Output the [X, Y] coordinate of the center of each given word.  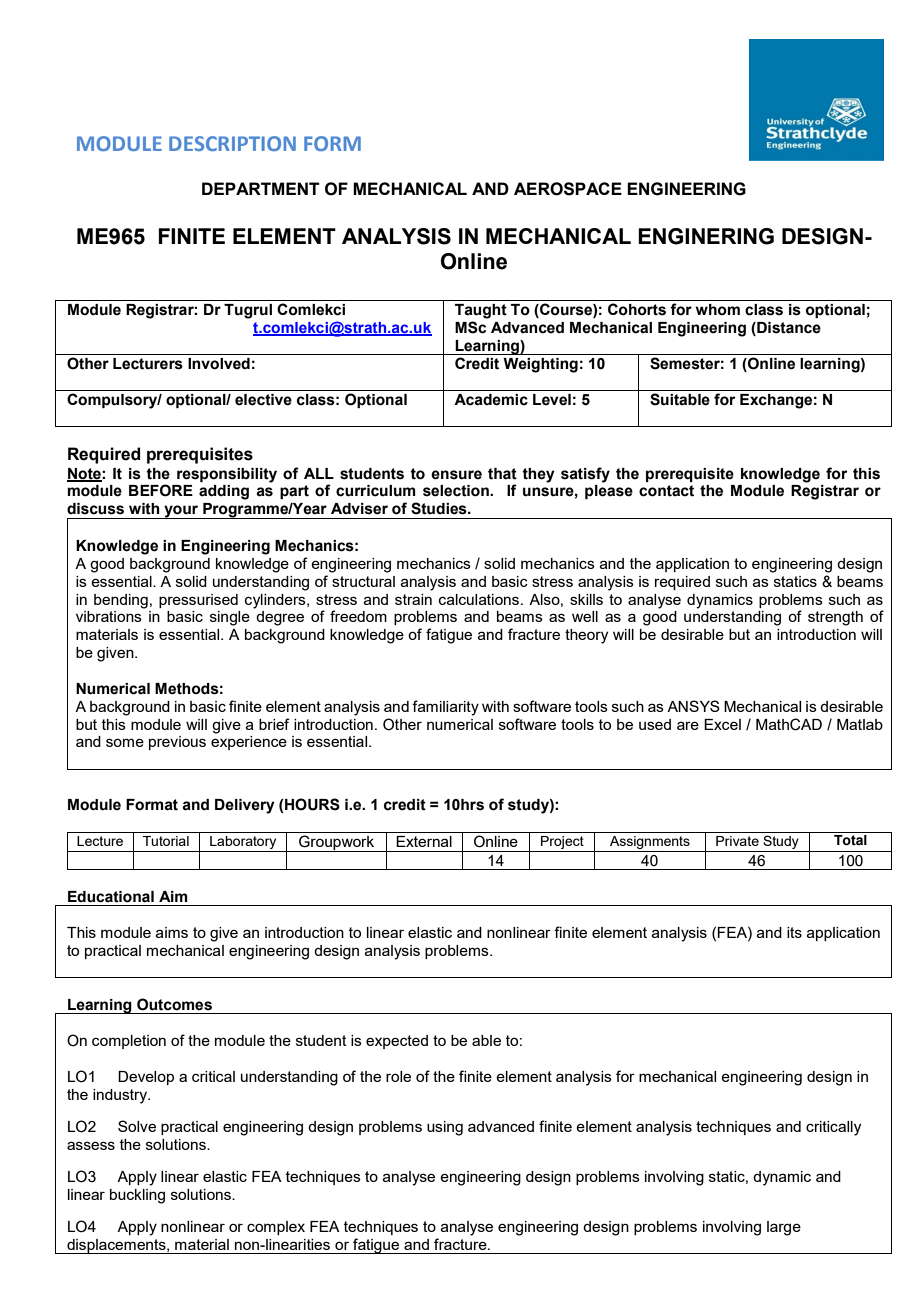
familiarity [445, 708]
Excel [722, 724]
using [445, 1128]
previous [177, 743]
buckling [137, 1196]
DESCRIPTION [232, 143]
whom [718, 310]
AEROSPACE [568, 189]
